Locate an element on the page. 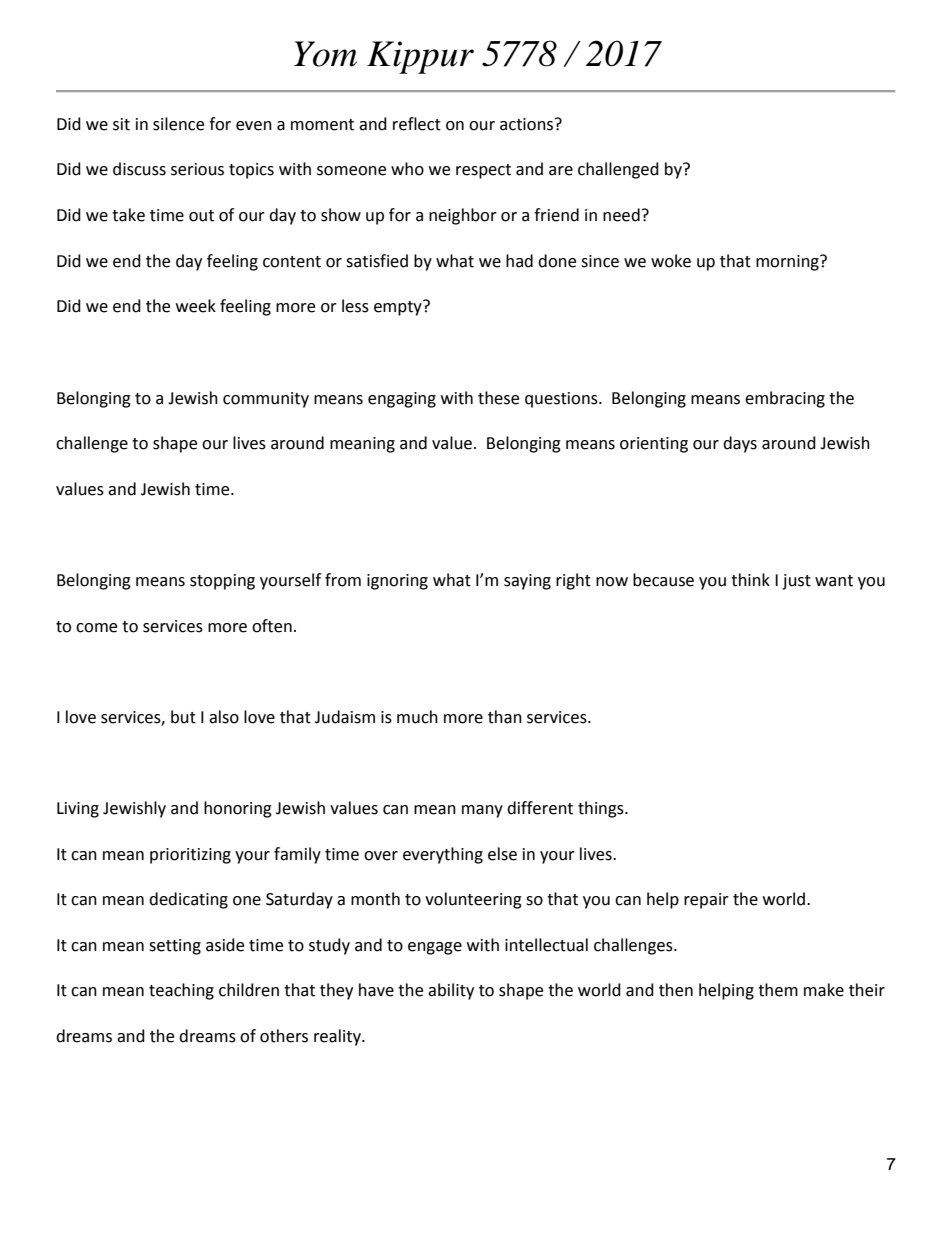  silence is located at coordinates (178, 124).
